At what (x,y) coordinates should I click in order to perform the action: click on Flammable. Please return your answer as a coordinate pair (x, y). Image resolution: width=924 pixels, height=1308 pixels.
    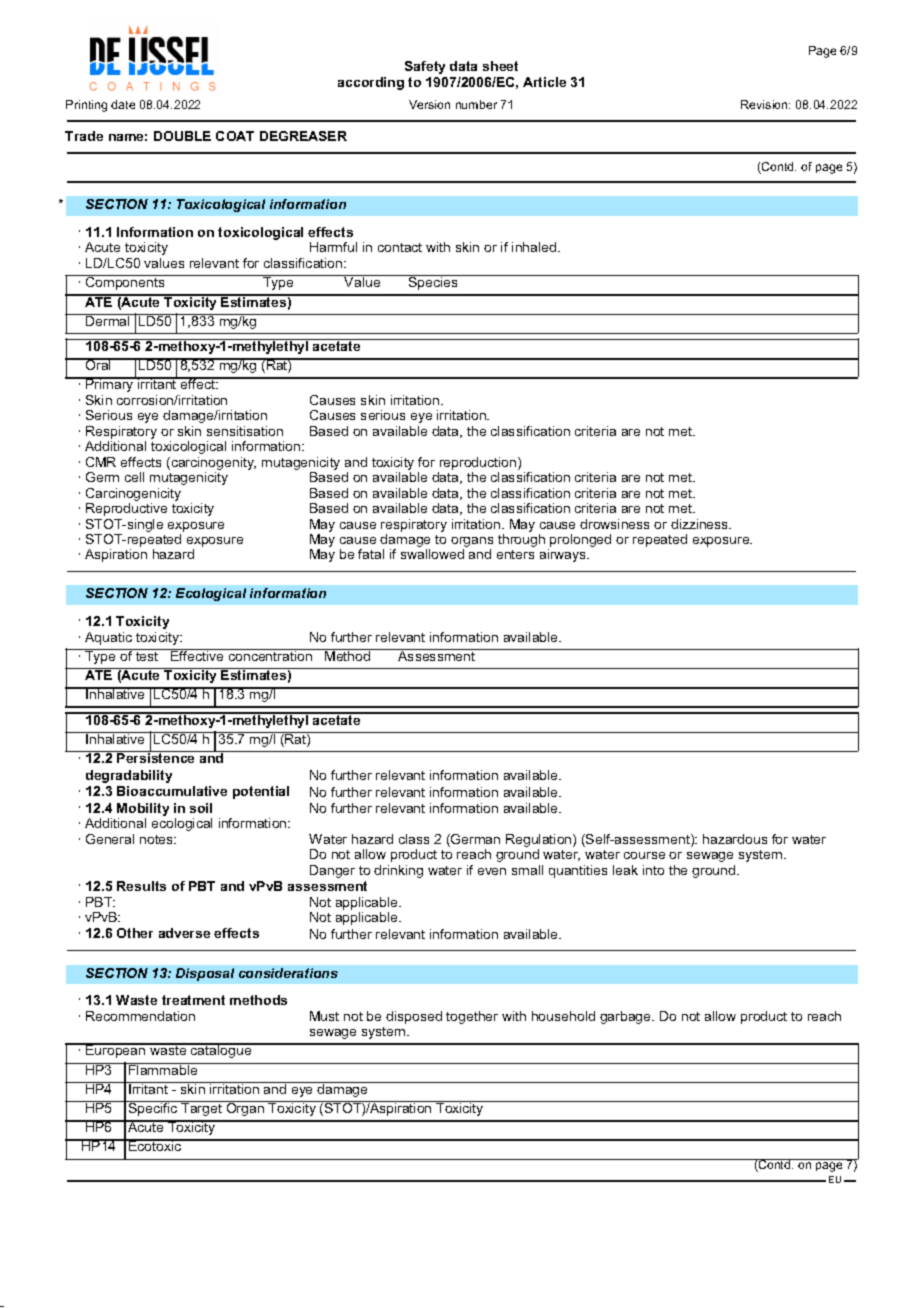
    Looking at the image, I should click on (163, 1069).
